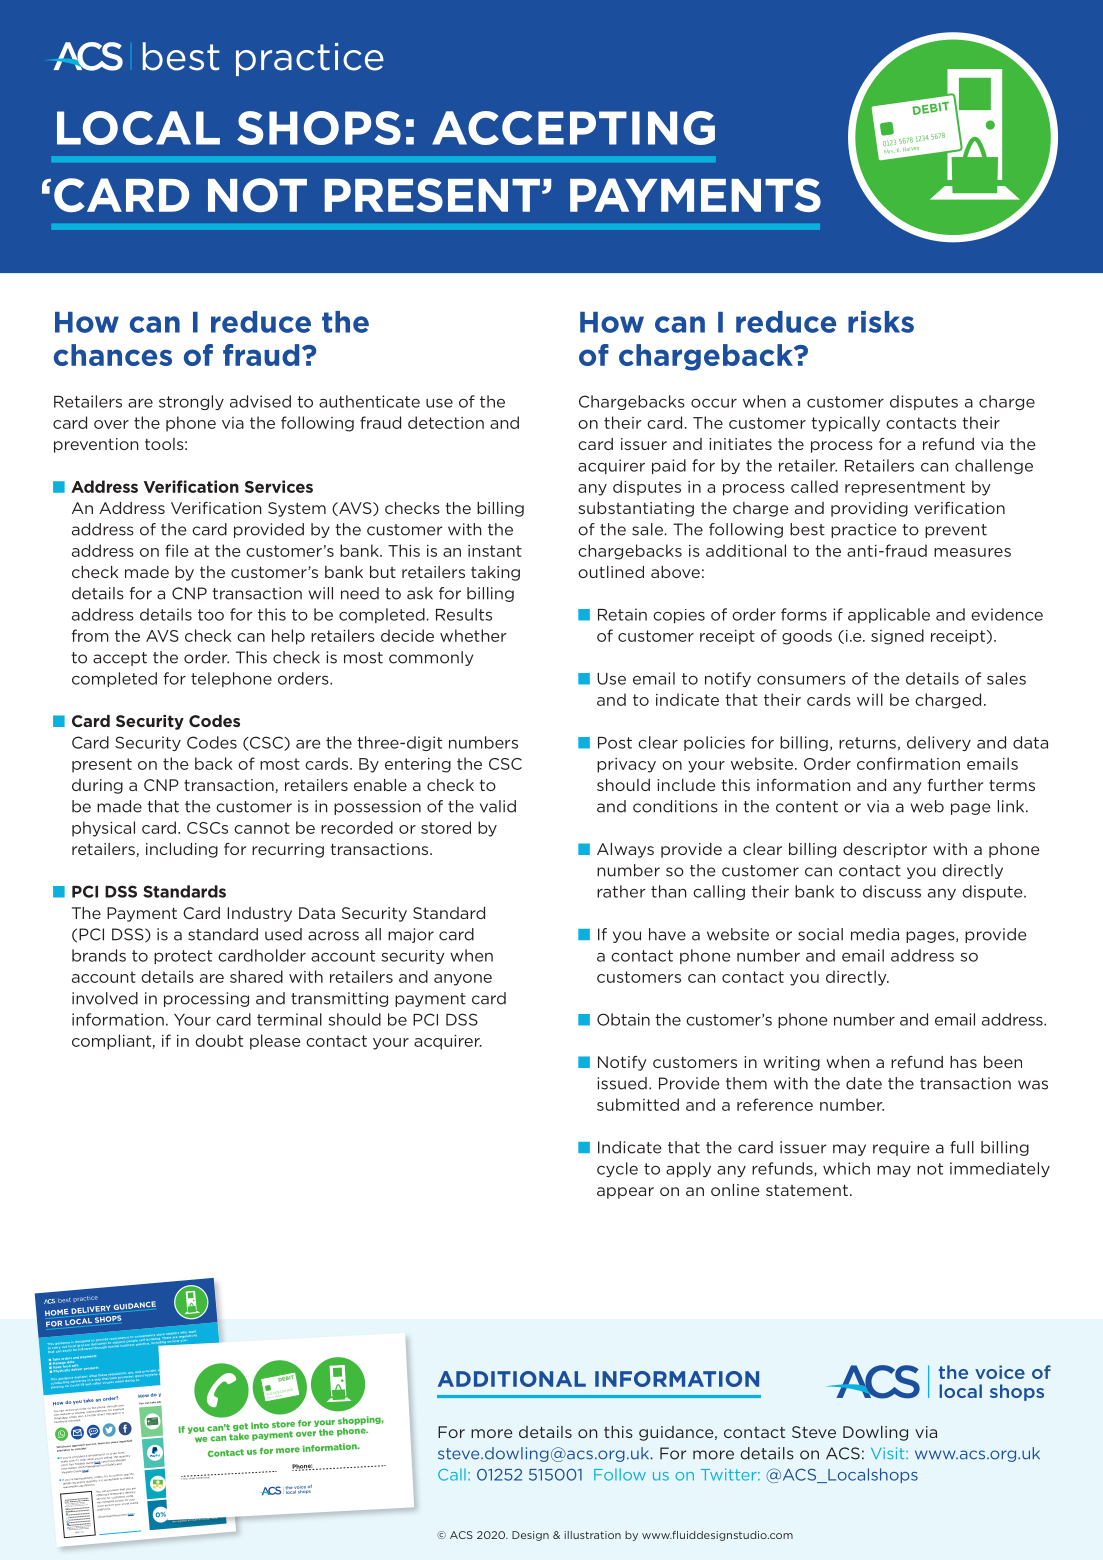  What do you see at coordinates (994, 466) in the document?
I see `challenge` at bounding box center [994, 466].
